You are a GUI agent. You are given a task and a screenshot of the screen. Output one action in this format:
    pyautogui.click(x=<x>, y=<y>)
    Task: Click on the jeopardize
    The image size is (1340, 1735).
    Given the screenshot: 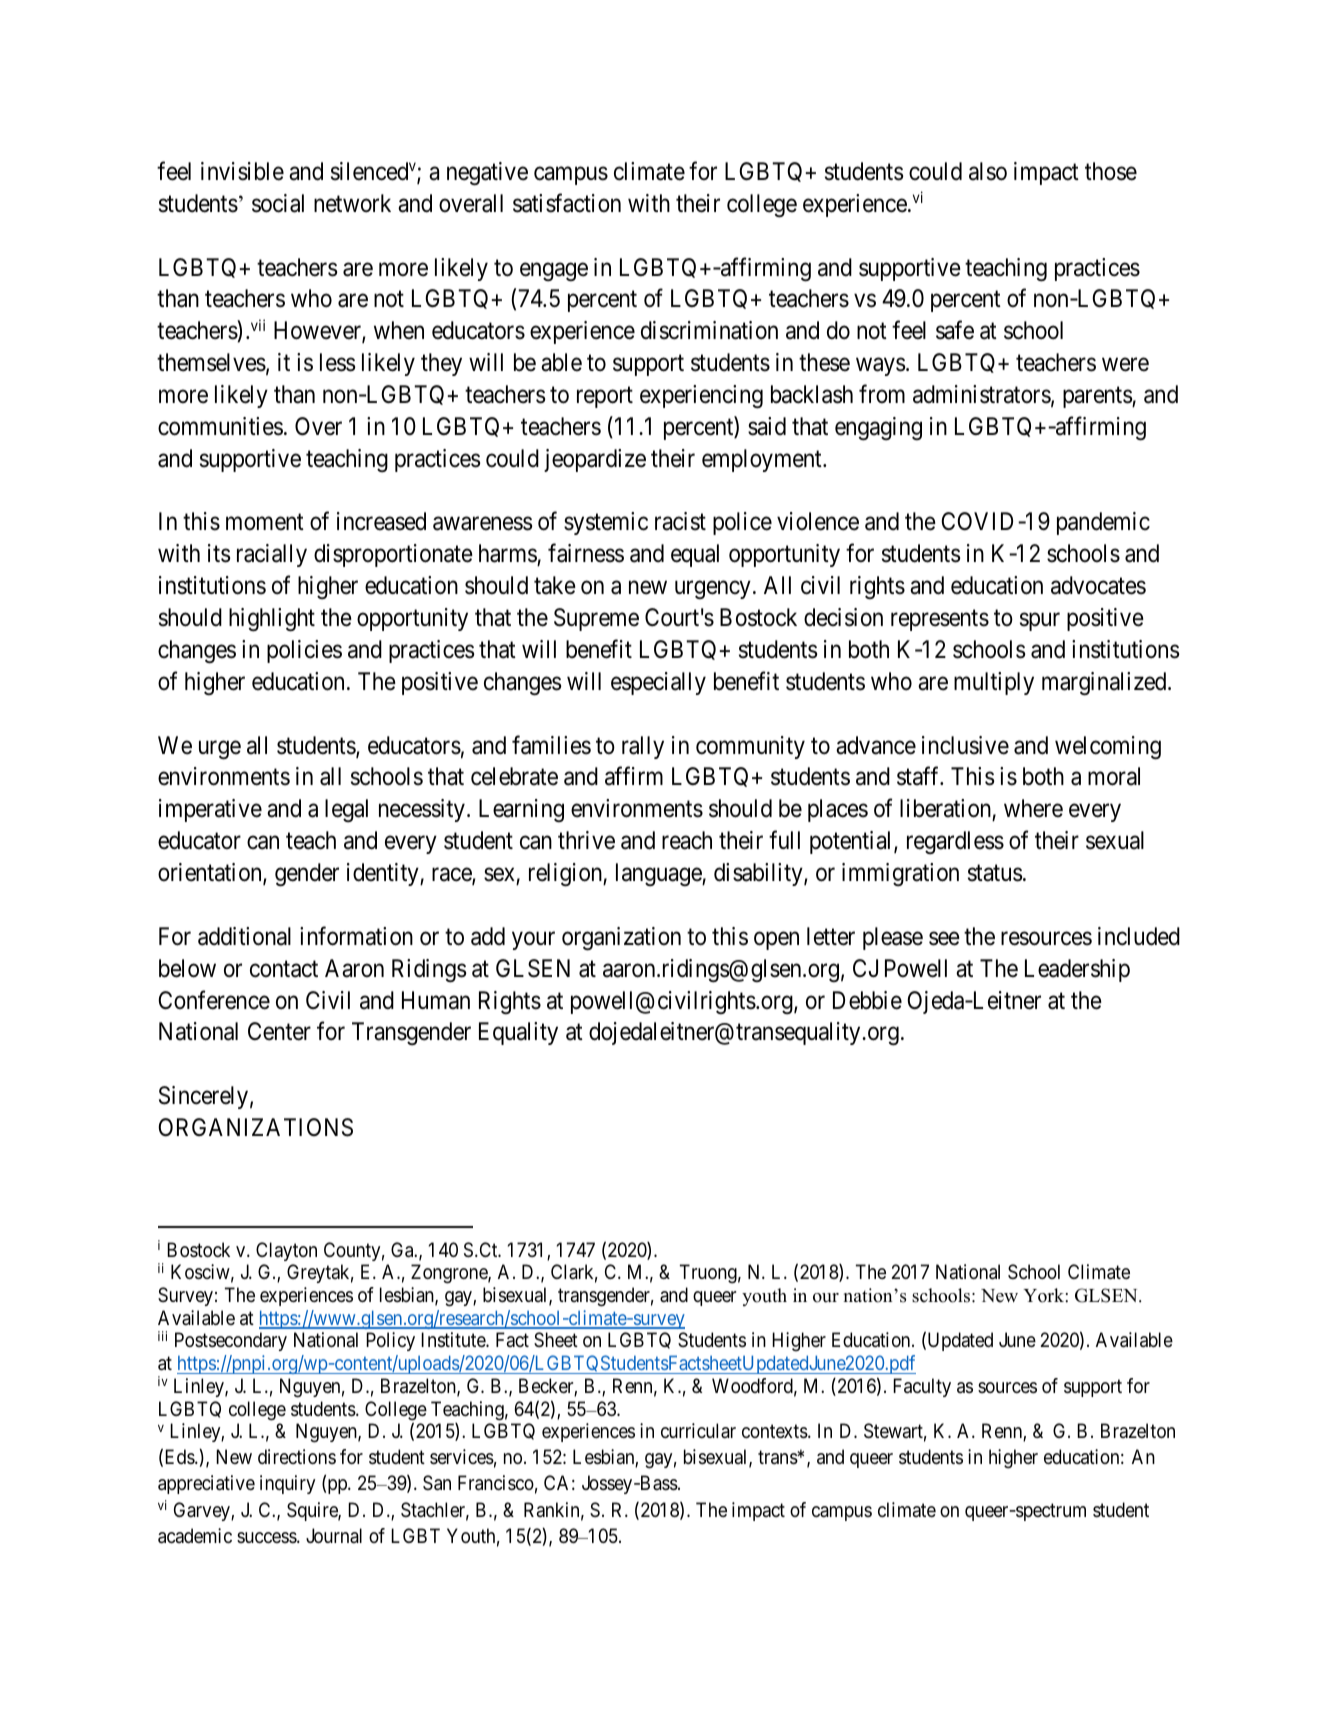 What is the action you would take?
    pyautogui.click(x=595, y=460)
